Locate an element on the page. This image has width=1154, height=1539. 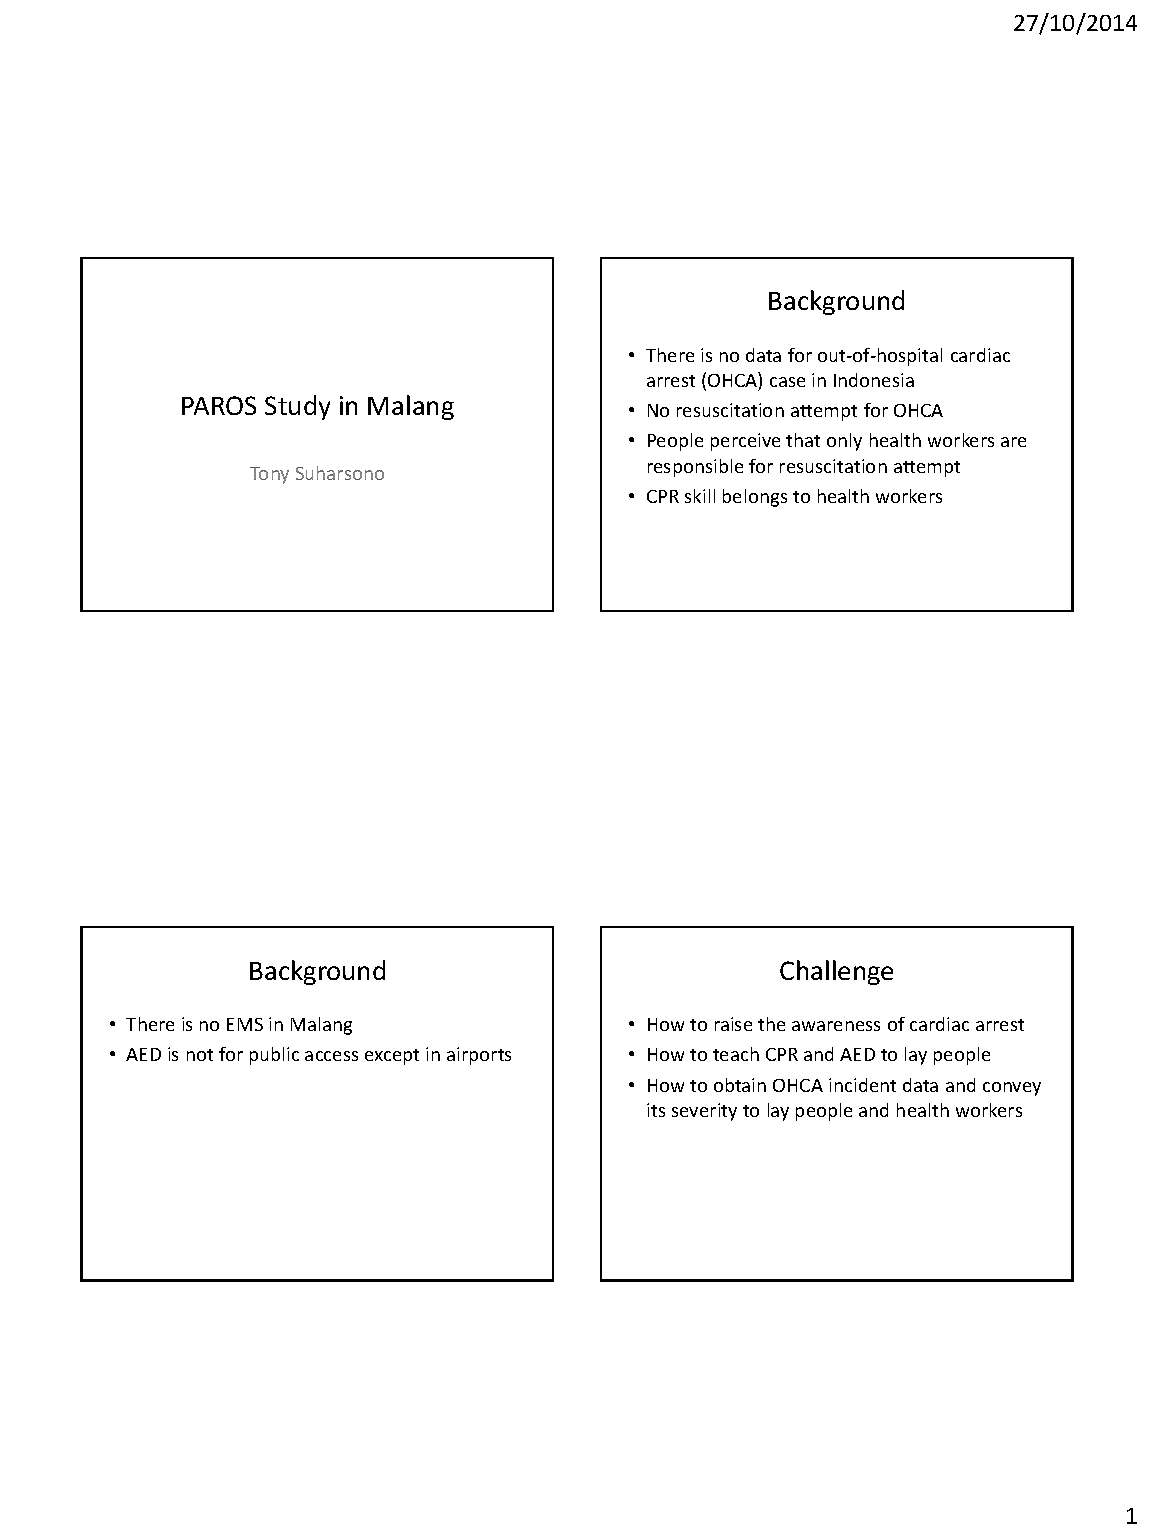
Challenge is located at coordinates (836, 972).
